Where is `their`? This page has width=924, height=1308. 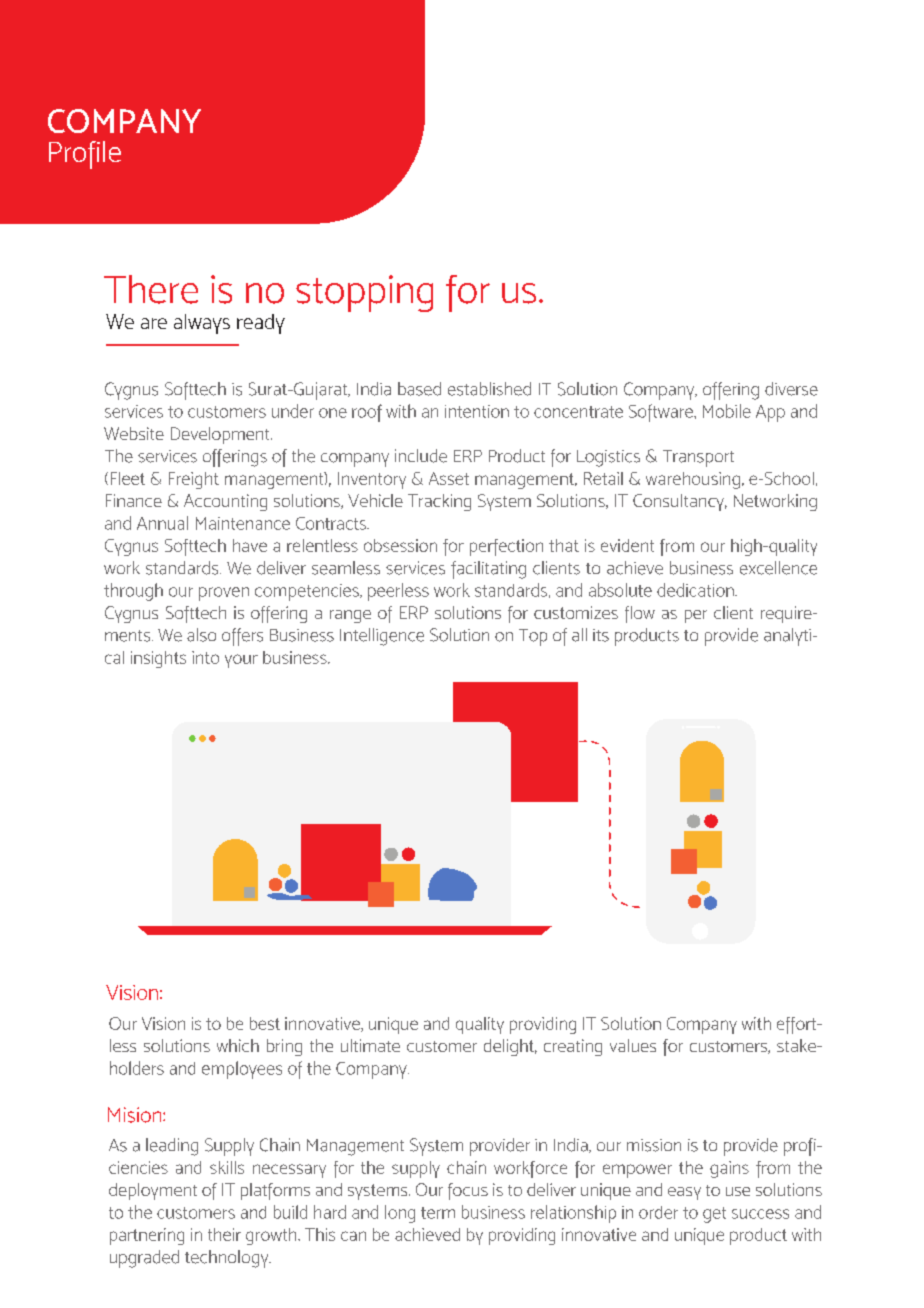 their is located at coordinates (224, 1234).
